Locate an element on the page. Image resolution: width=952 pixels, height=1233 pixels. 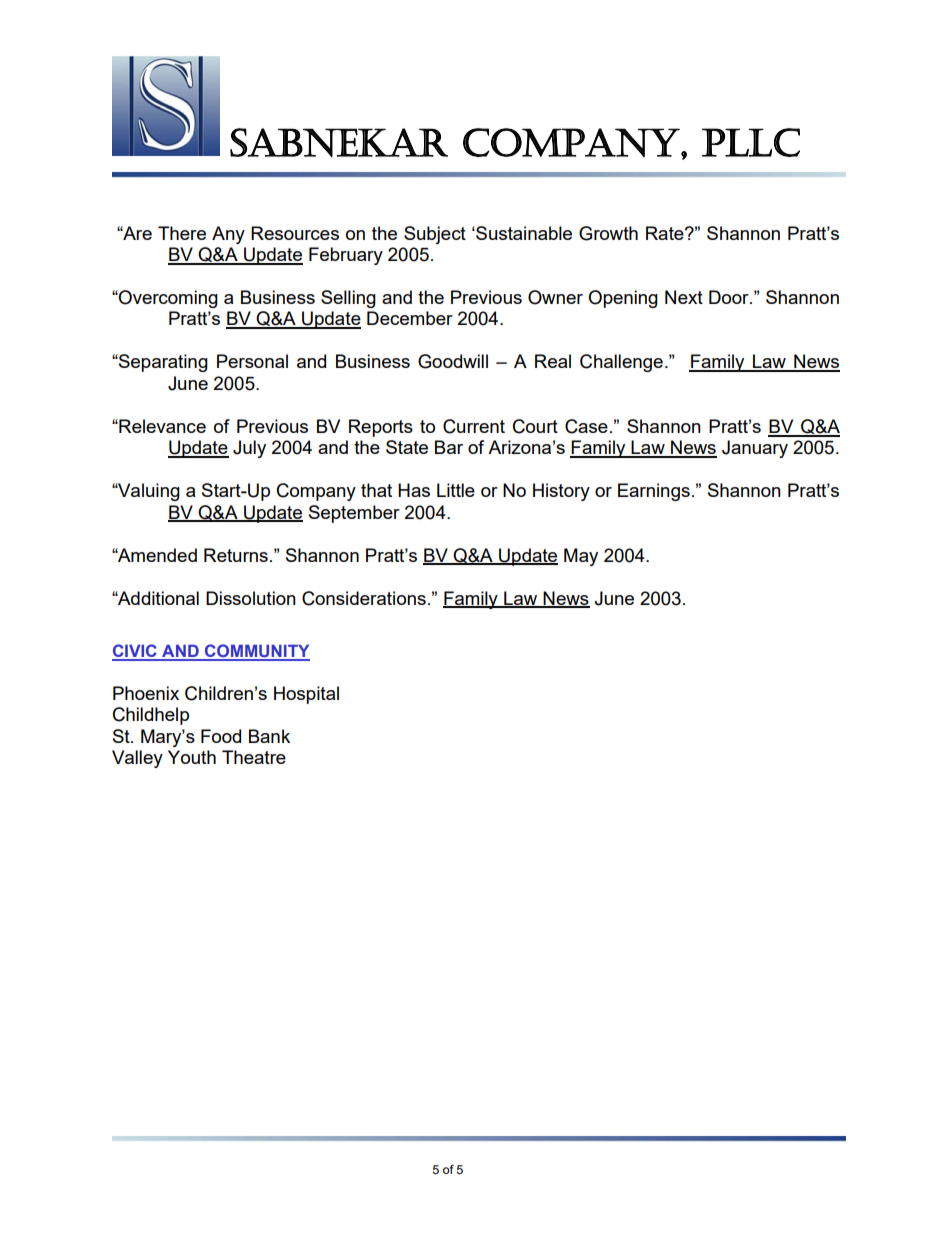
Subject is located at coordinates (435, 235).
